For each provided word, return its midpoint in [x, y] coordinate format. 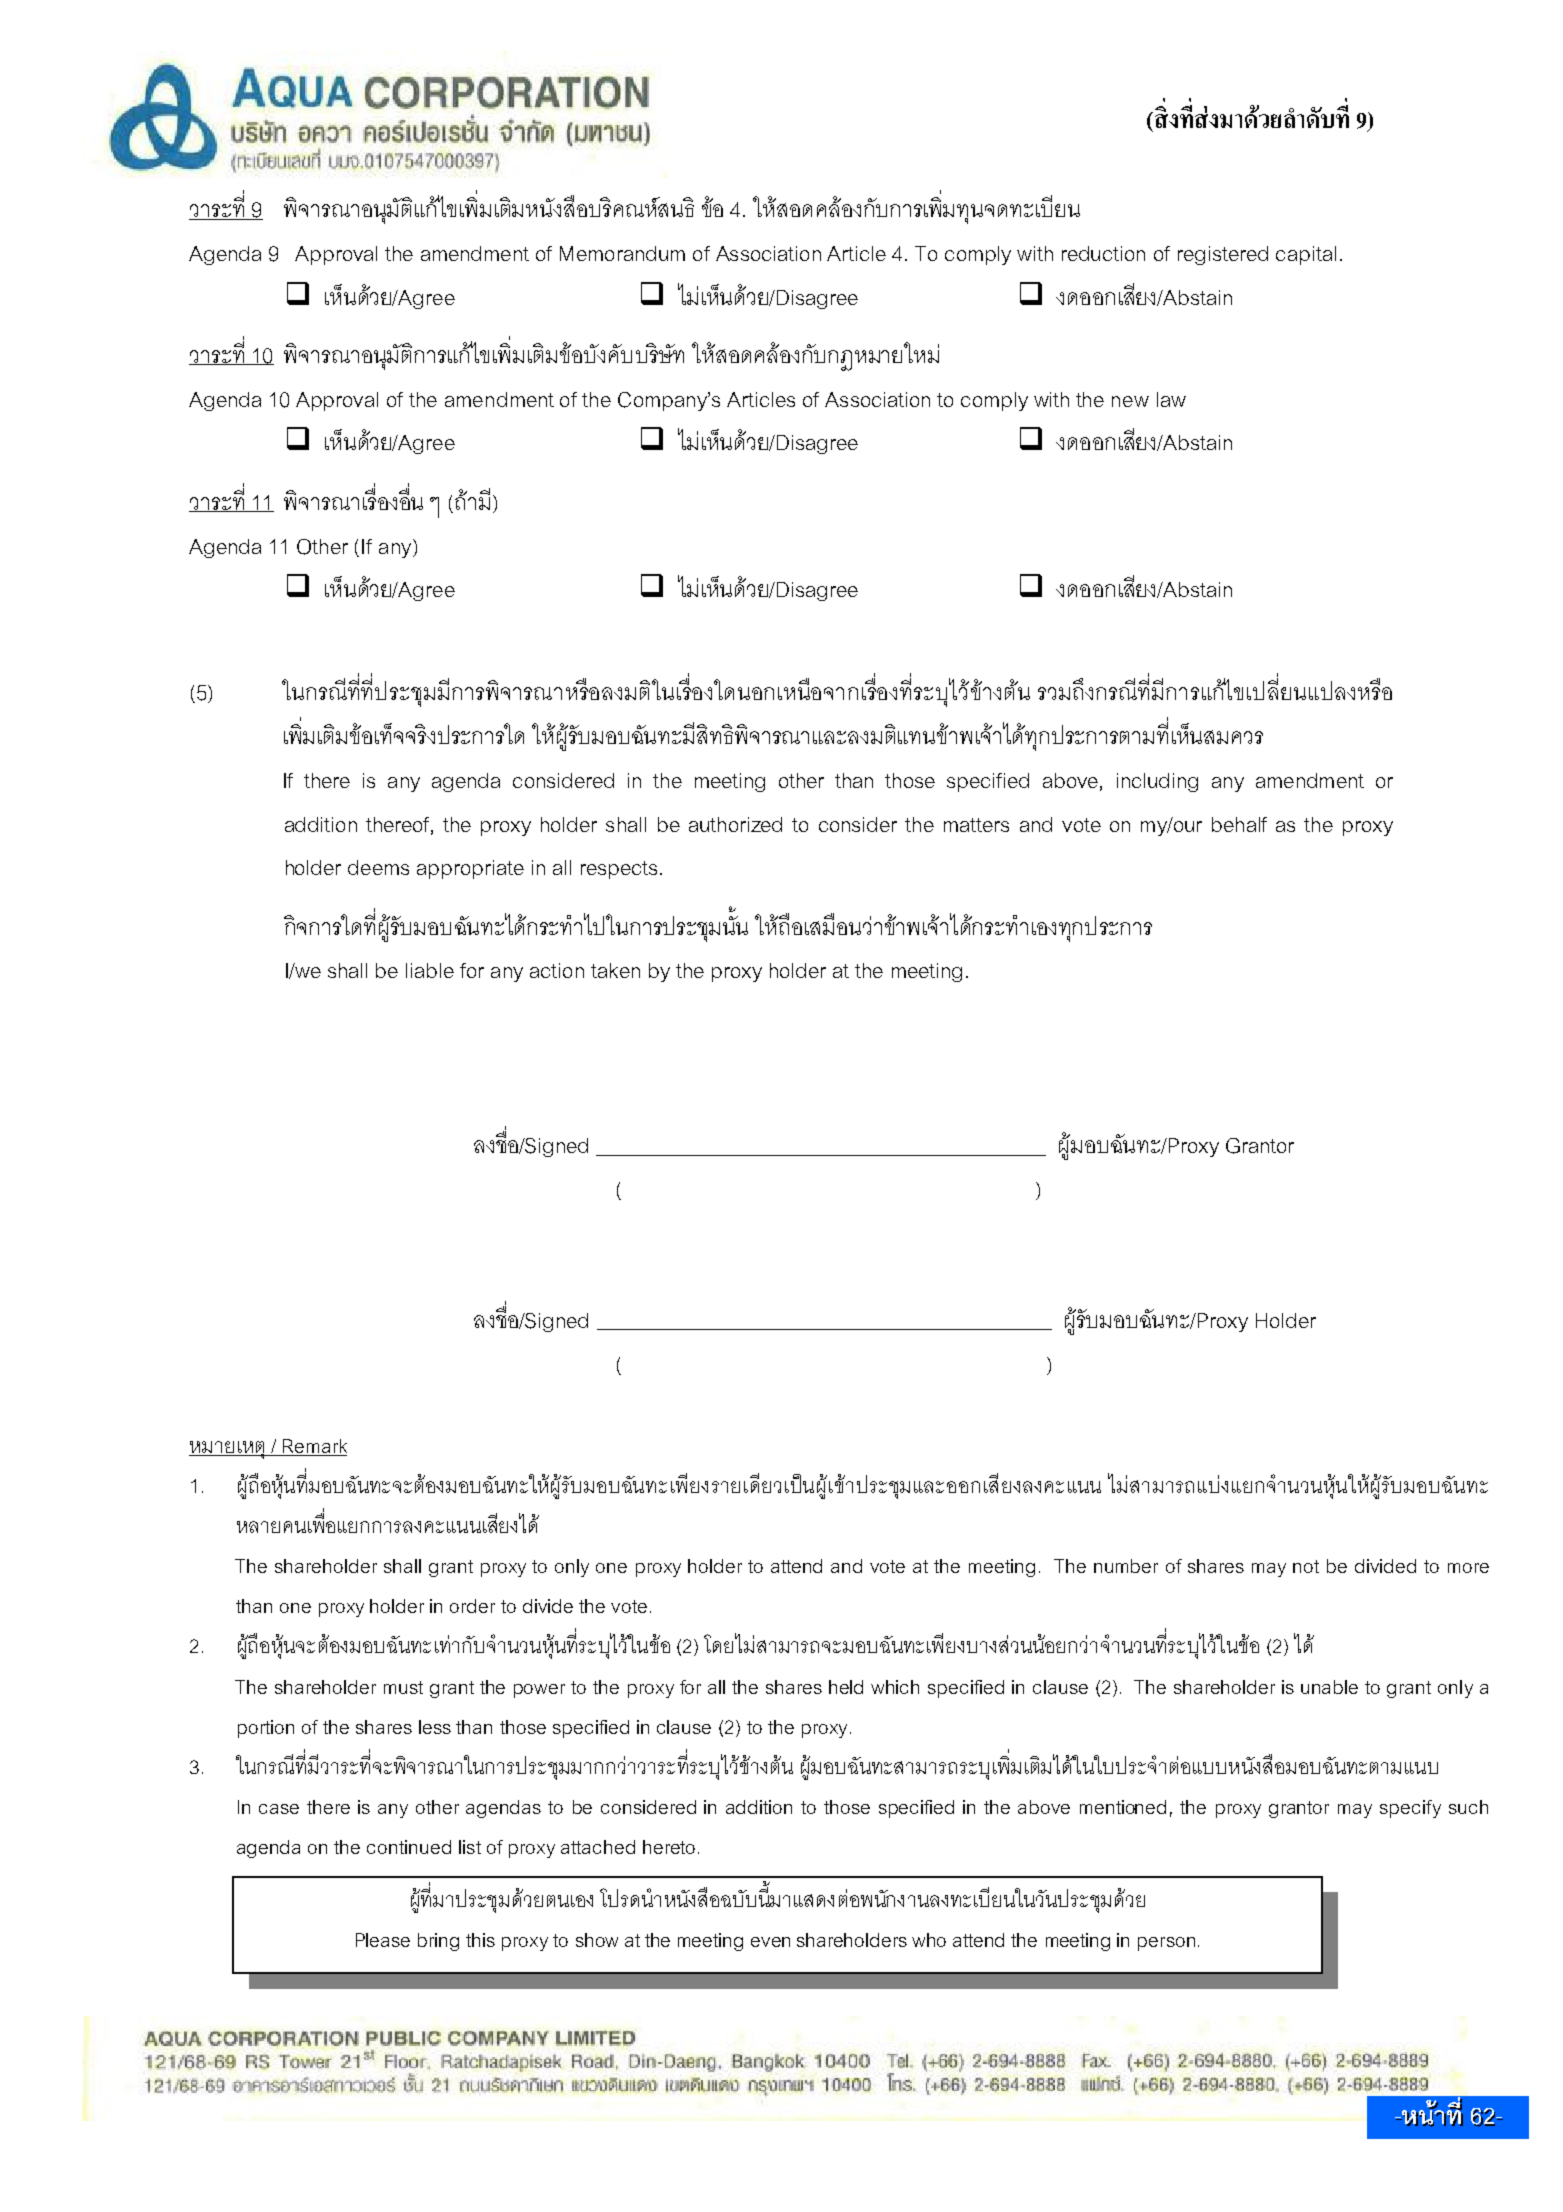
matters [976, 825]
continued [409, 1847]
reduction [1103, 253]
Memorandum [622, 253]
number [1126, 1566]
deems [378, 867]
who [929, 1940]
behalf [1239, 824]
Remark [314, 1447]
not [1306, 1566]
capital [1306, 255]
